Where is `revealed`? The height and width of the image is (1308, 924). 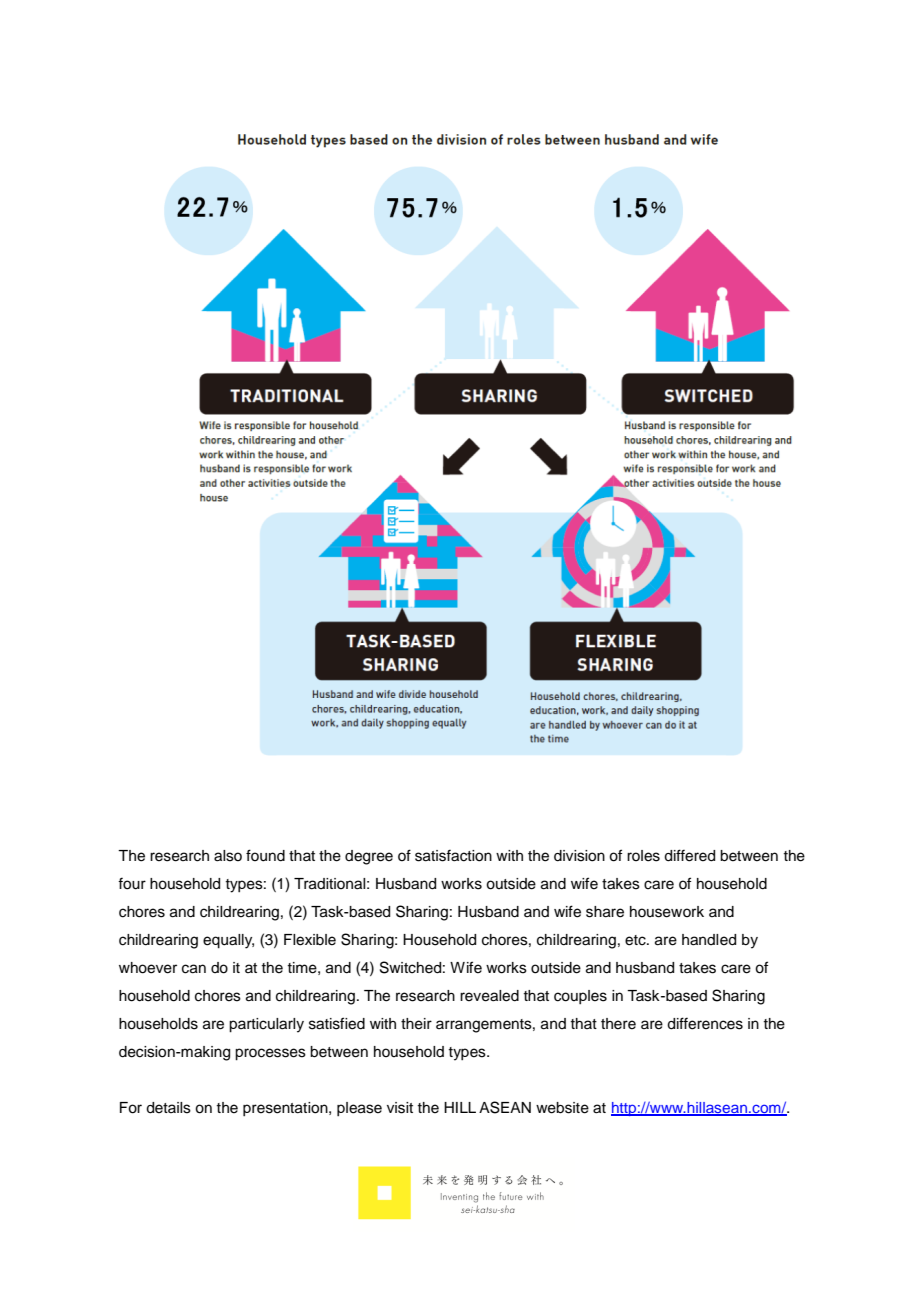 revealed is located at coordinates (489, 996).
